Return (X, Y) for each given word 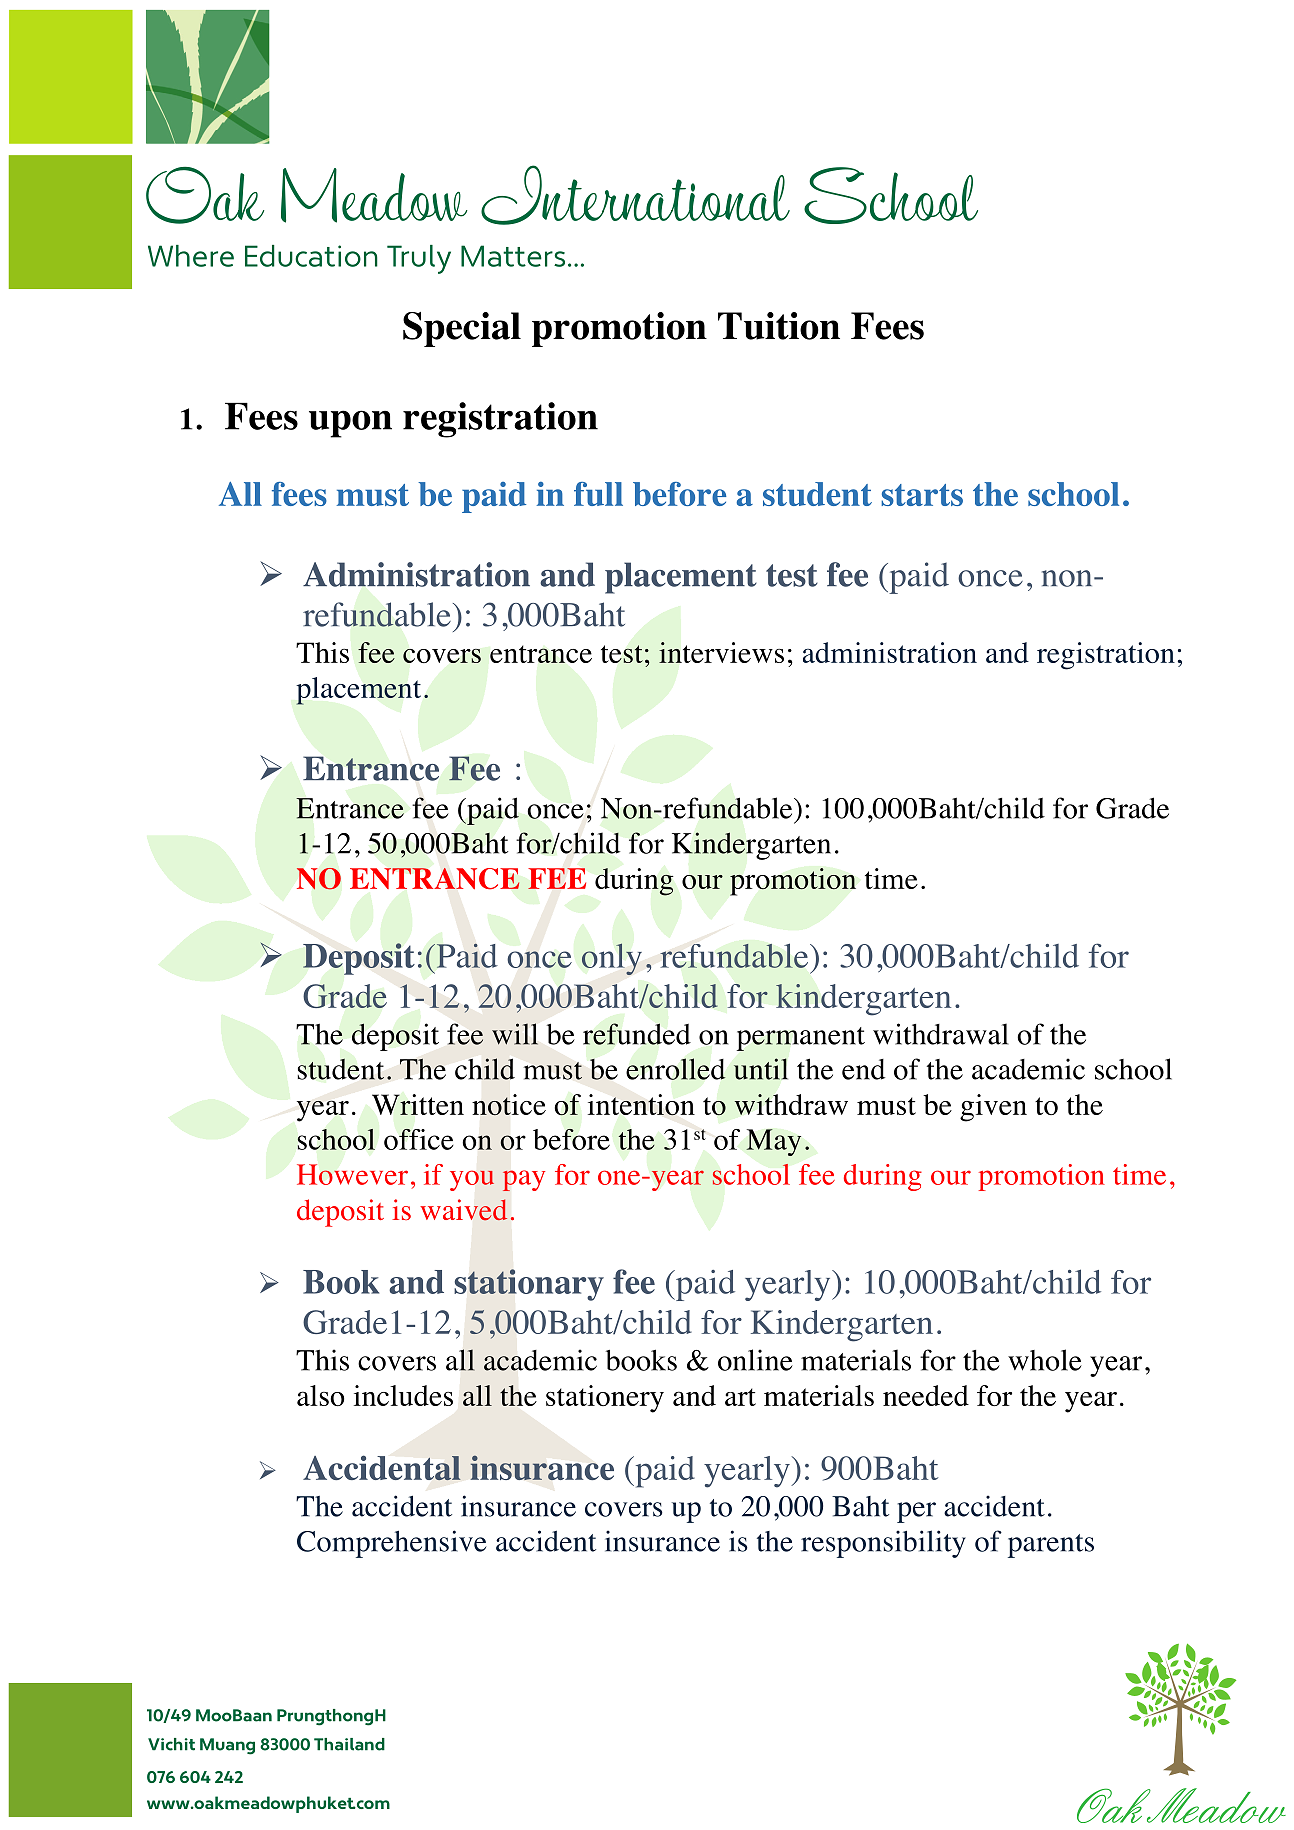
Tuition (779, 326)
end (863, 1069)
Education (311, 256)
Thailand (349, 1744)
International (635, 195)
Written (418, 1104)
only (612, 959)
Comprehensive (391, 1544)
